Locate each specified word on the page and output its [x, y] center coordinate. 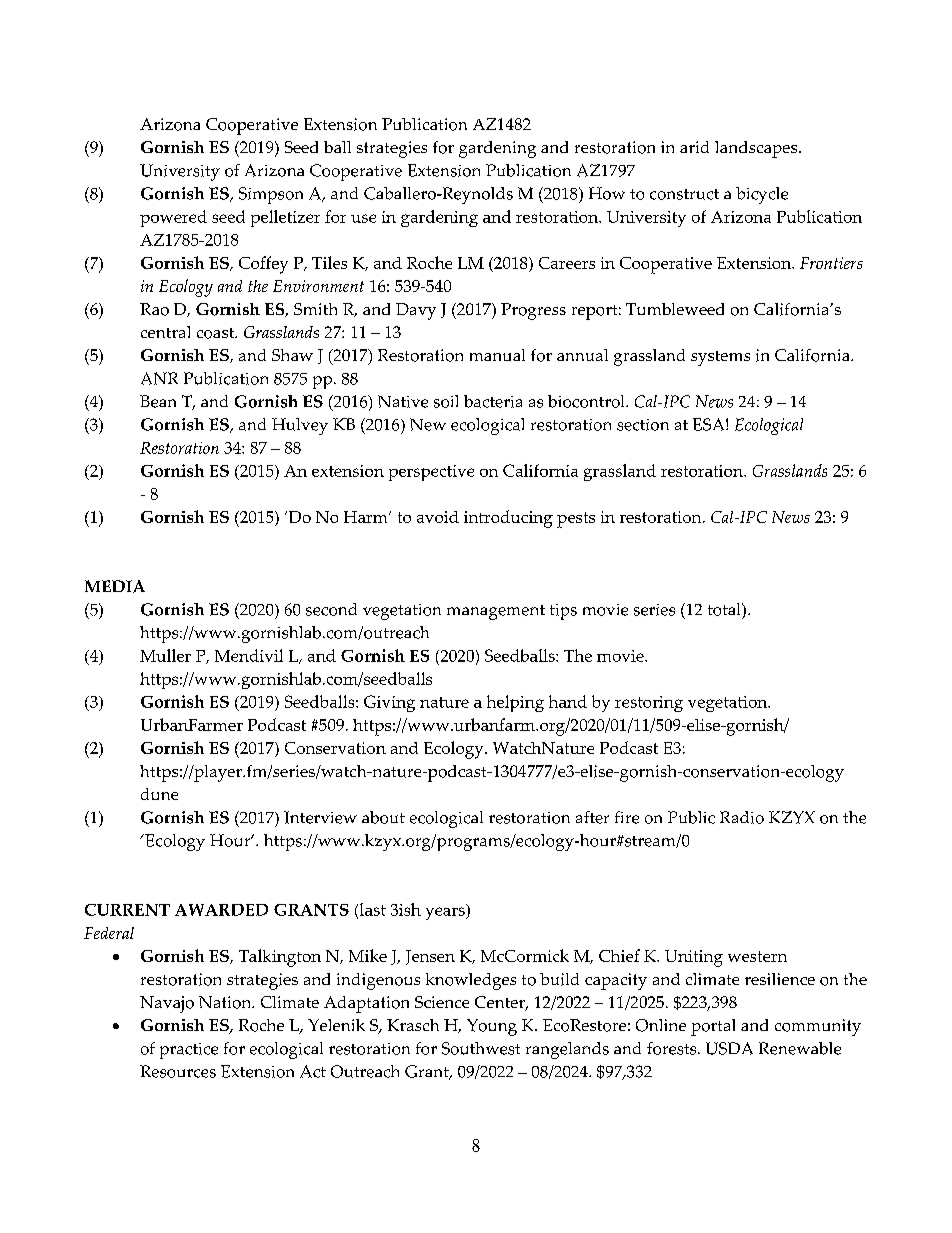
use [363, 218]
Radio [742, 817]
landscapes [757, 149]
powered [173, 218]
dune [159, 794]
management [496, 612]
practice [189, 1051]
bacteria [493, 401]
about [383, 817]
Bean [158, 401]
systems [720, 358]
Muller [165, 655]
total [725, 609]
